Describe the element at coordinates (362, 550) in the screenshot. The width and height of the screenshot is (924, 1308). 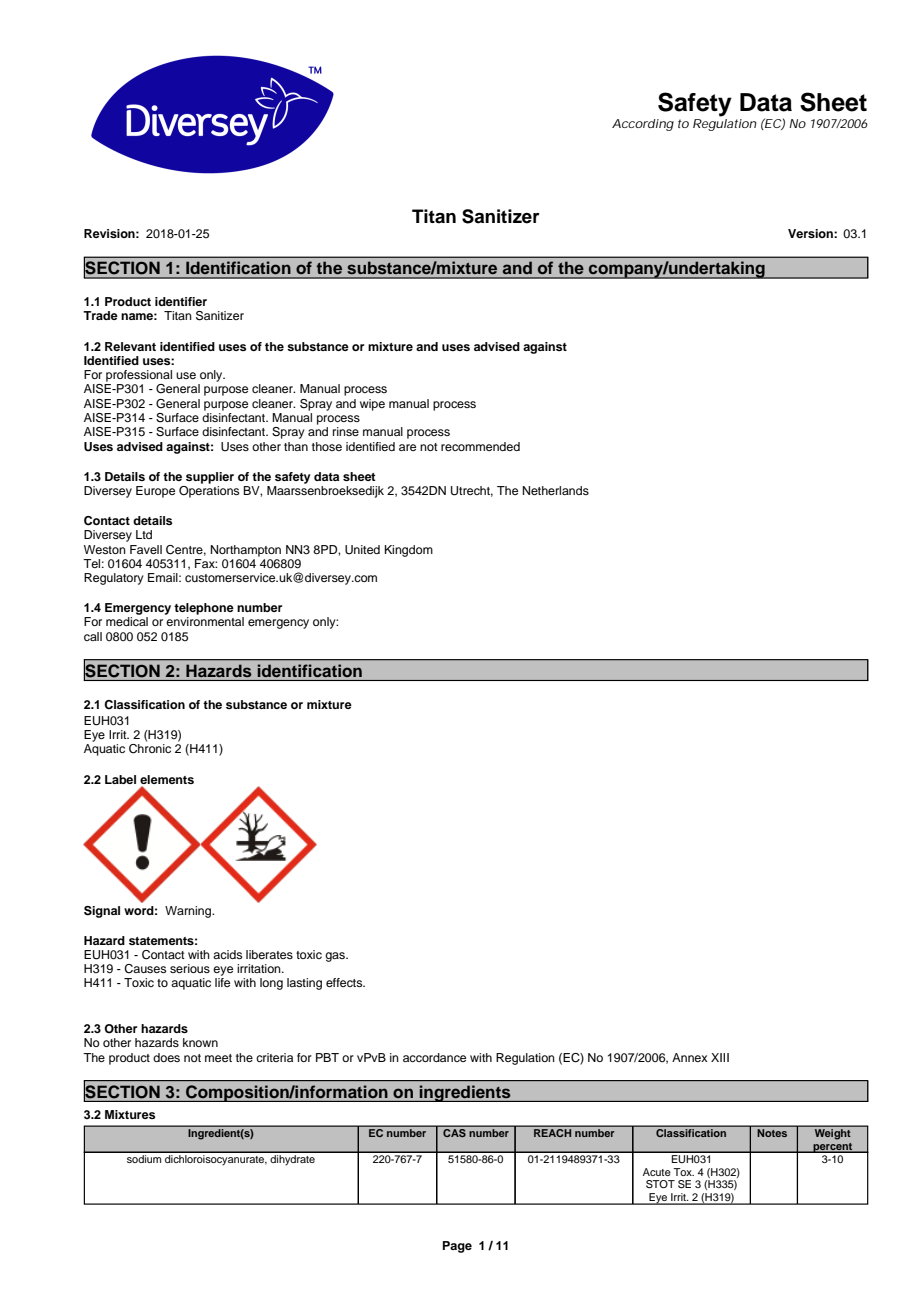
I see `United` at that location.
